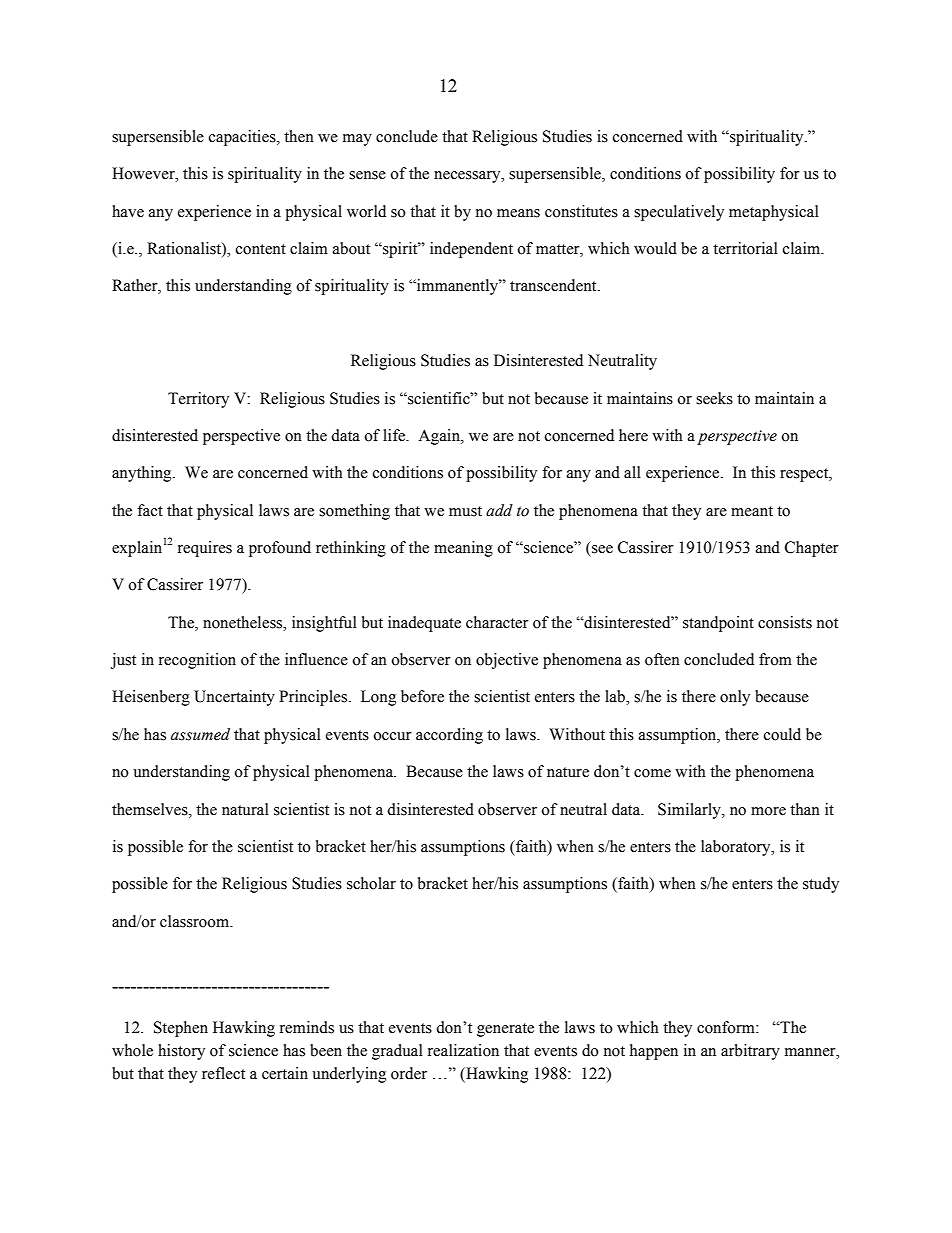  What do you see at coordinates (679, 213) in the image?
I see `speculatively` at bounding box center [679, 213].
